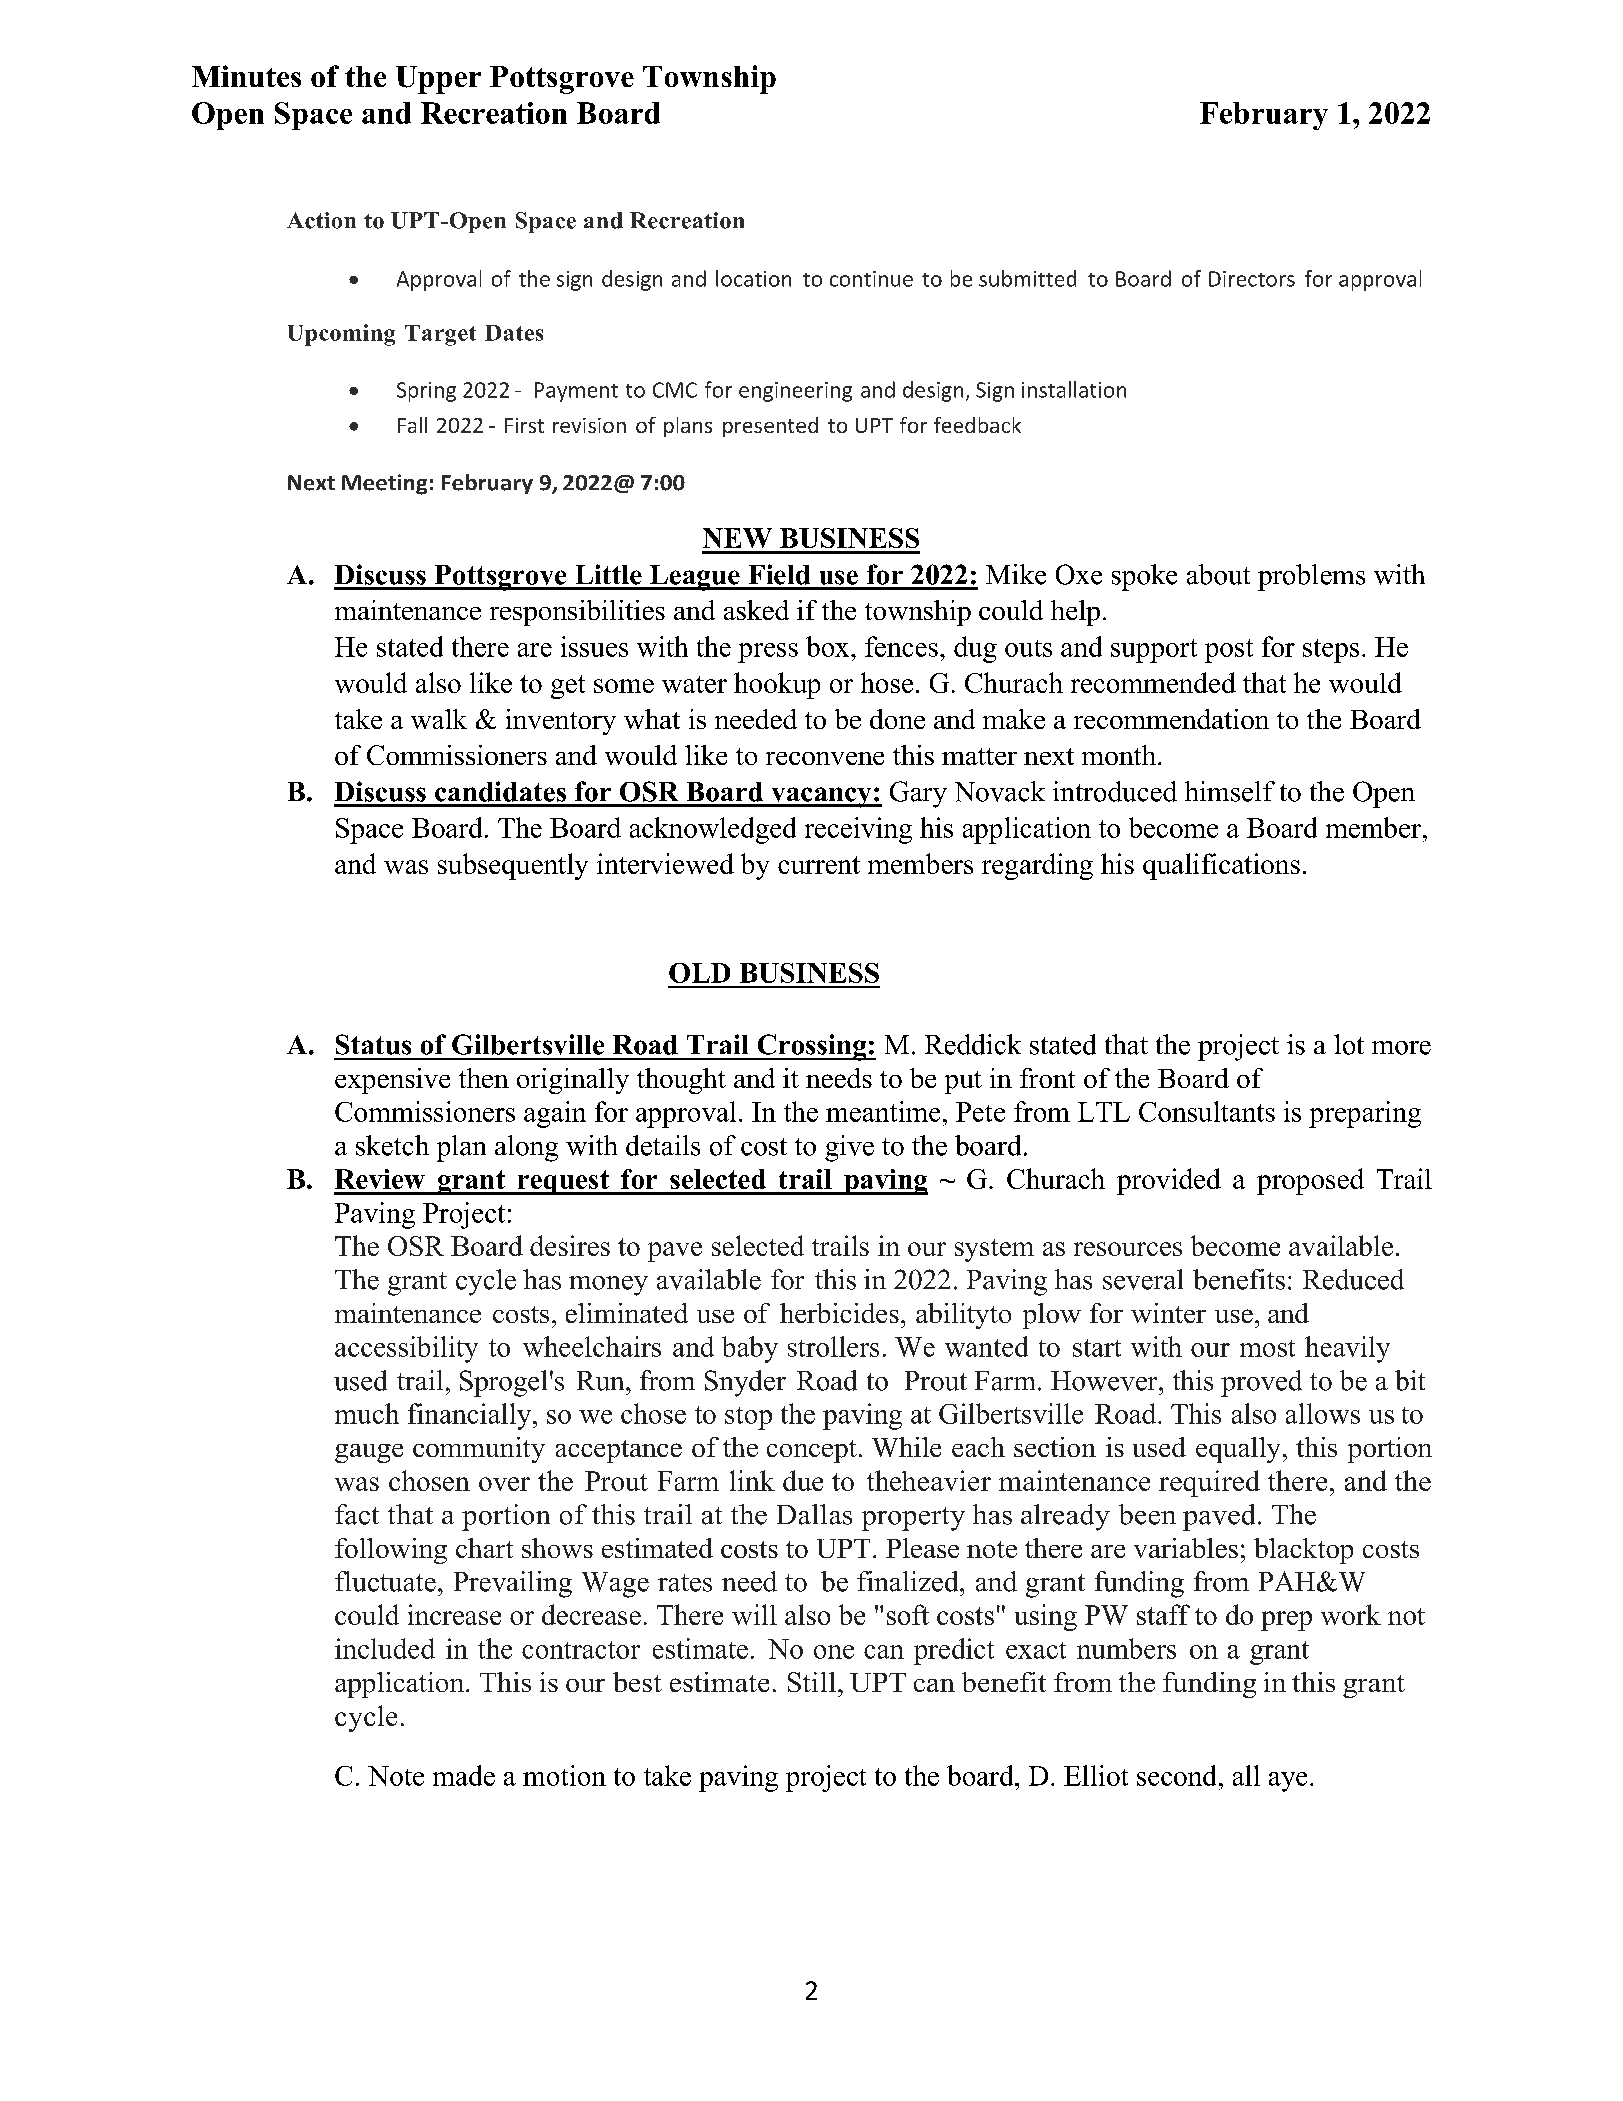  Describe the element at coordinates (464, 1775) in the screenshot. I see `made` at that location.
